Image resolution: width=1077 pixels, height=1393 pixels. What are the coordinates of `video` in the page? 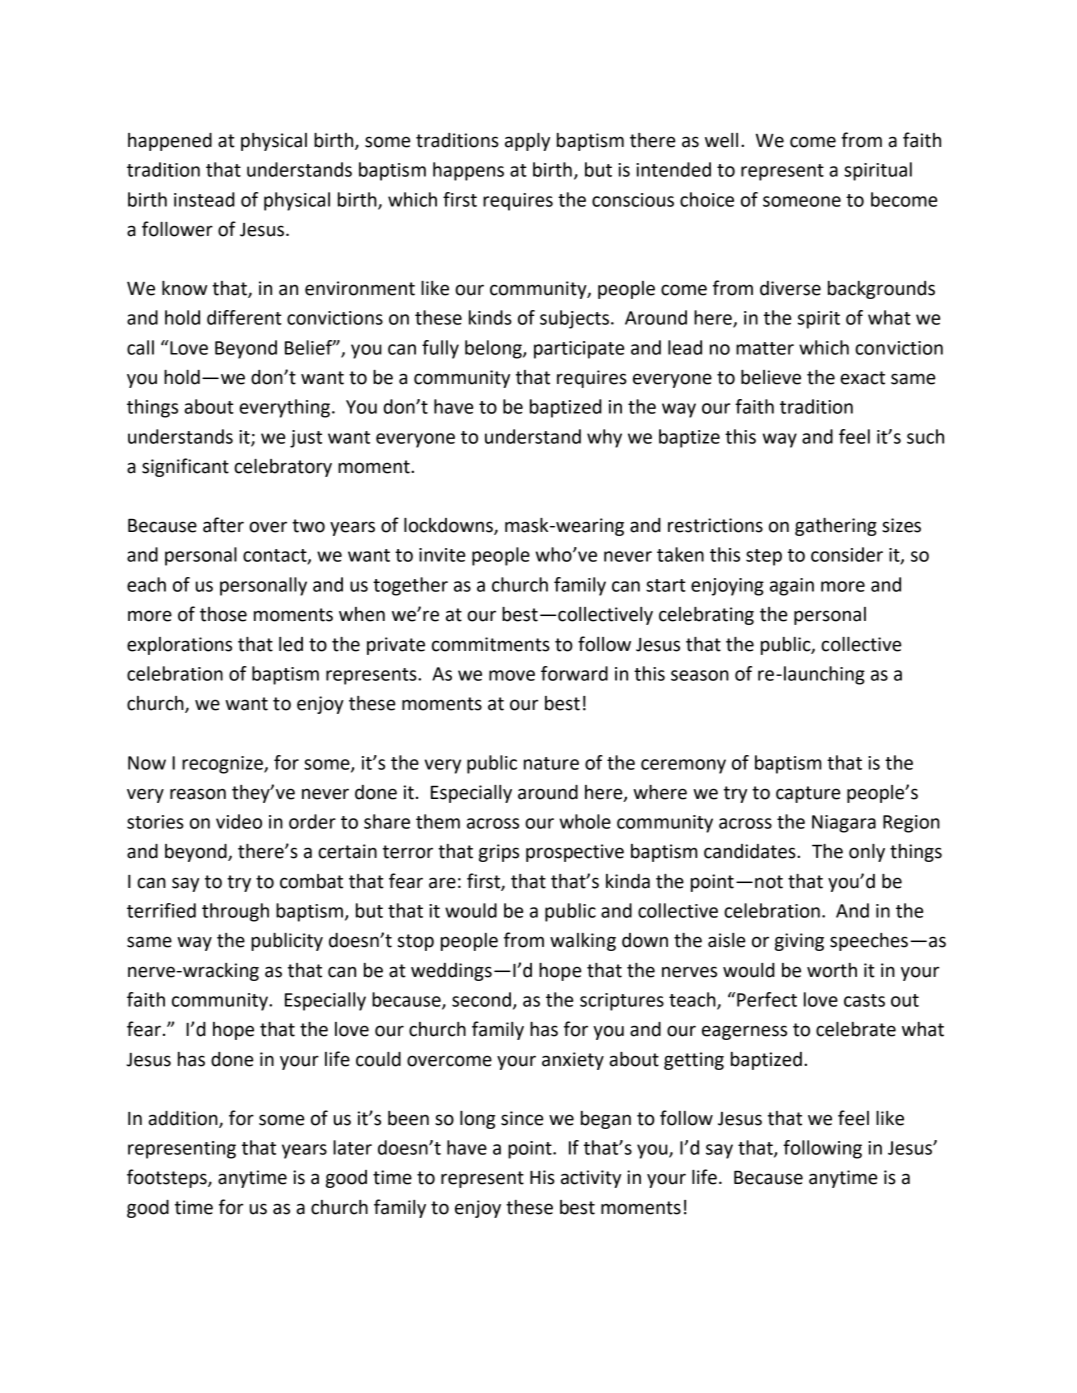 It's located at (239, 821).
